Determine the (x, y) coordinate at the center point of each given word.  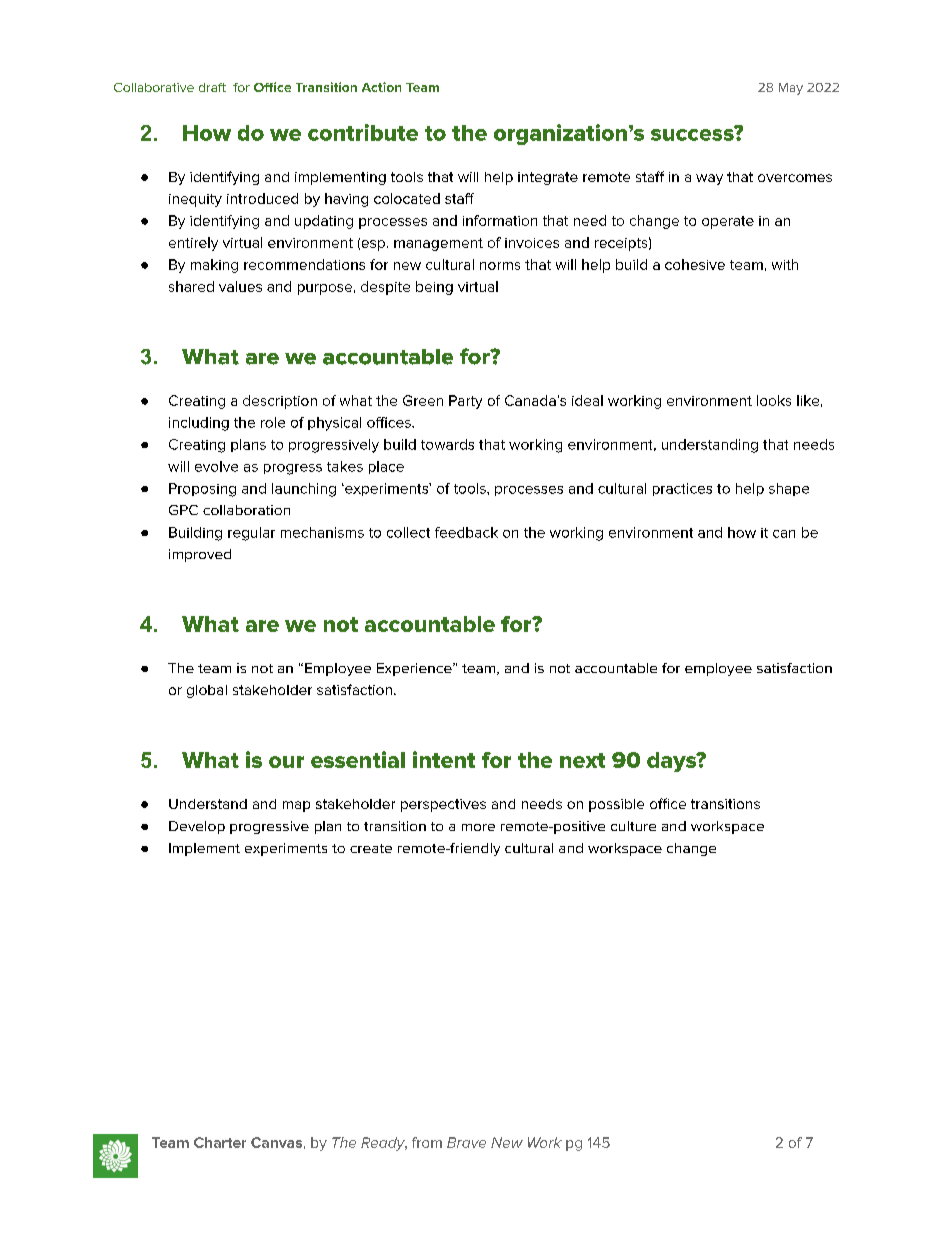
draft (212, 87)
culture (633, 826)
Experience (415, 669)
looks (774, 400)
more (478, 827)
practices (682, 489)
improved (200, 555)
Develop (197, 827)
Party (465, 402)
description (280, 402)
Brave (466, 1142)
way (709, 179)
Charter (220, 1142)
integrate (548, 178)
